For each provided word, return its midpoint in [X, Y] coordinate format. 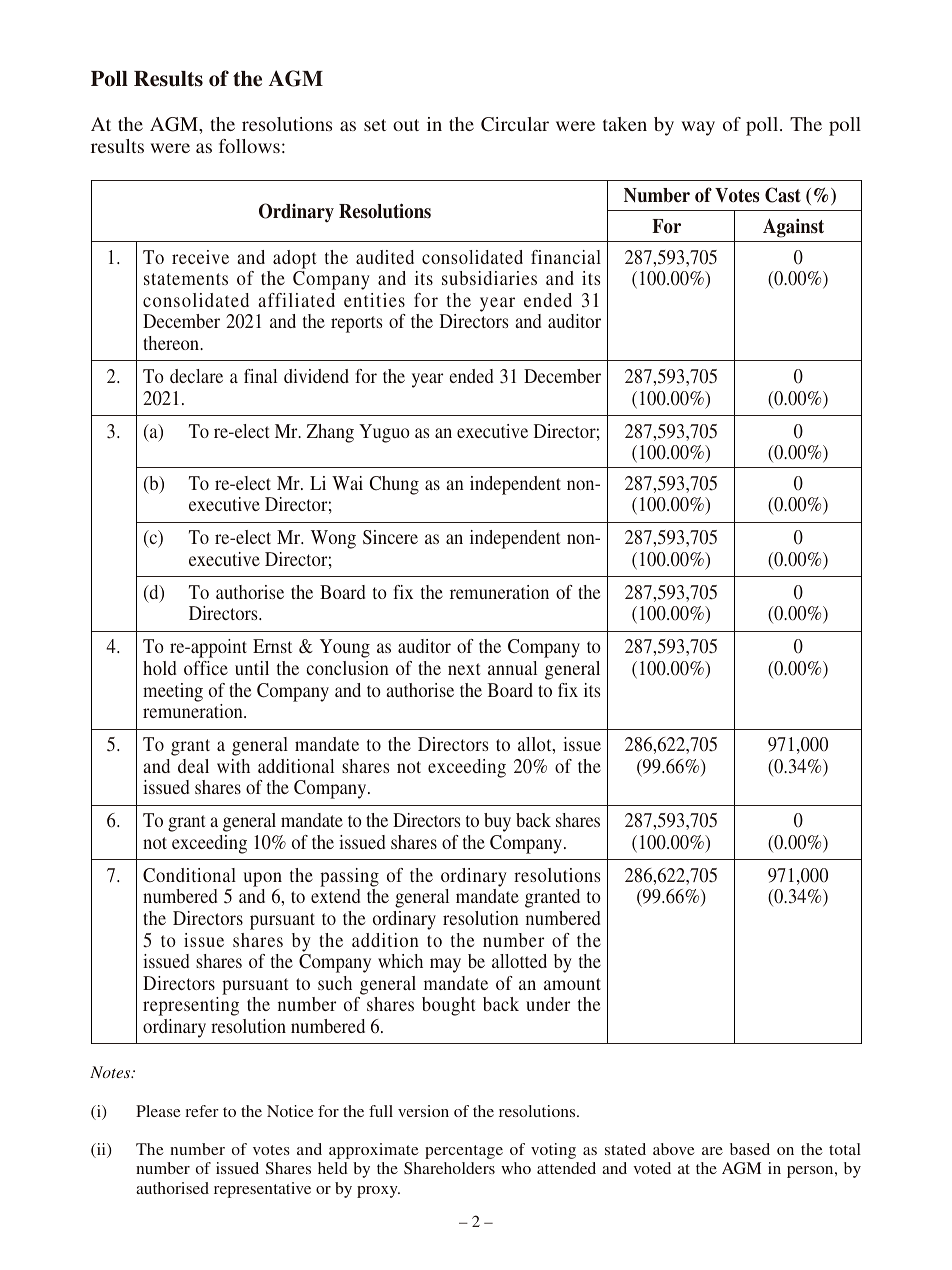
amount [572, 984]
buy [497, 822]
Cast [783, 195]
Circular [515, 124]
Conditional [189, 875]
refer [202, 1111]
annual [512, 668]
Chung [394, 485]
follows [249, 146]
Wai [347, 483]
